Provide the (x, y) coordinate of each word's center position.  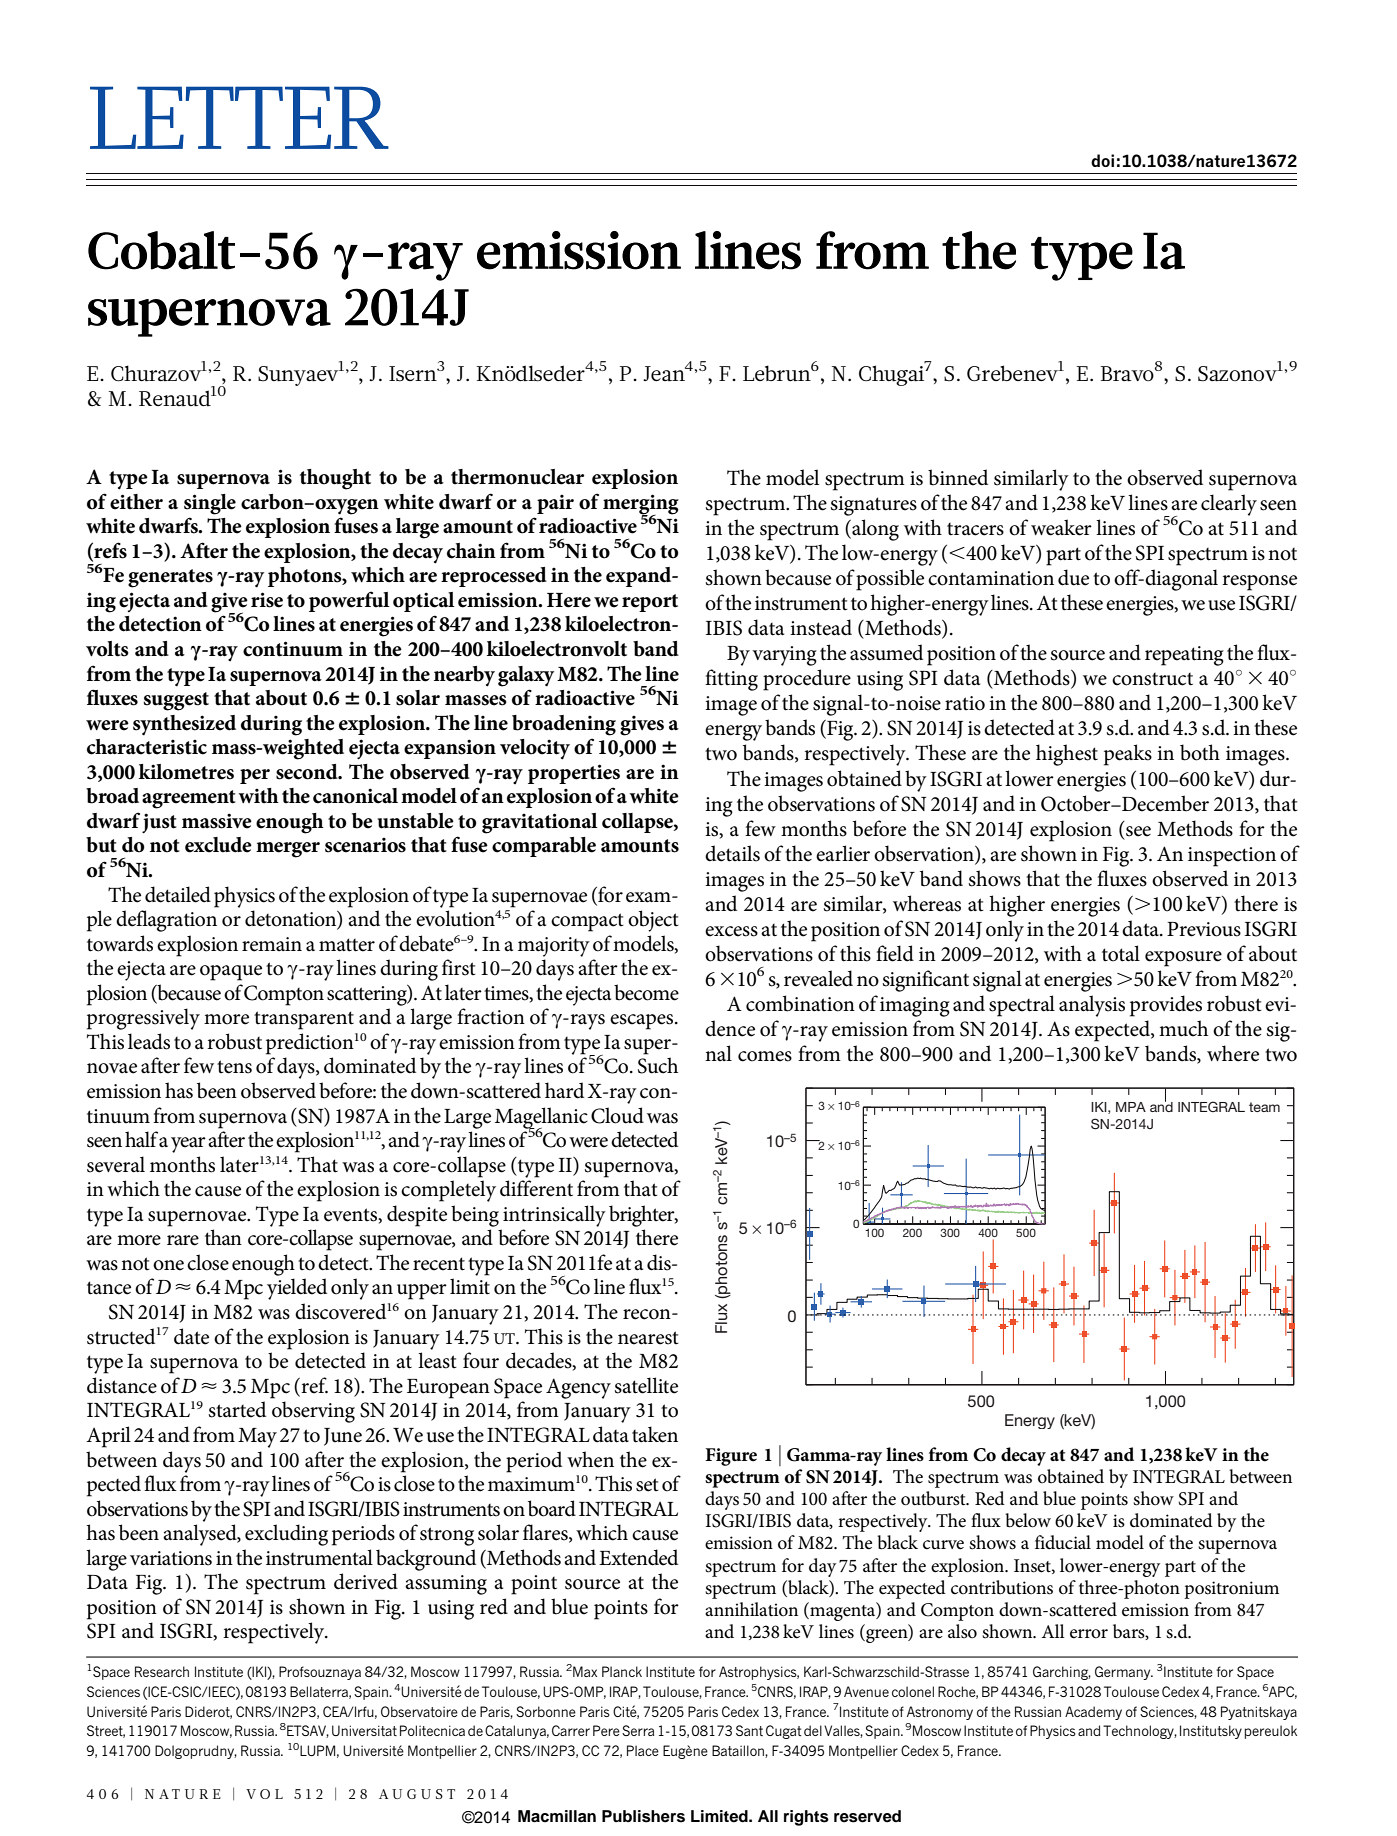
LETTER (239, 117)
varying (784, 656)
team (1264, 1107)
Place (643, 1750)
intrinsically (554, 1216)
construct (1152, 679)
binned (958, 477)
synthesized (184, 725)
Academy (1093, 1713)
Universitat (364, 1730)
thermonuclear (517, 477)
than (223, 1237)
